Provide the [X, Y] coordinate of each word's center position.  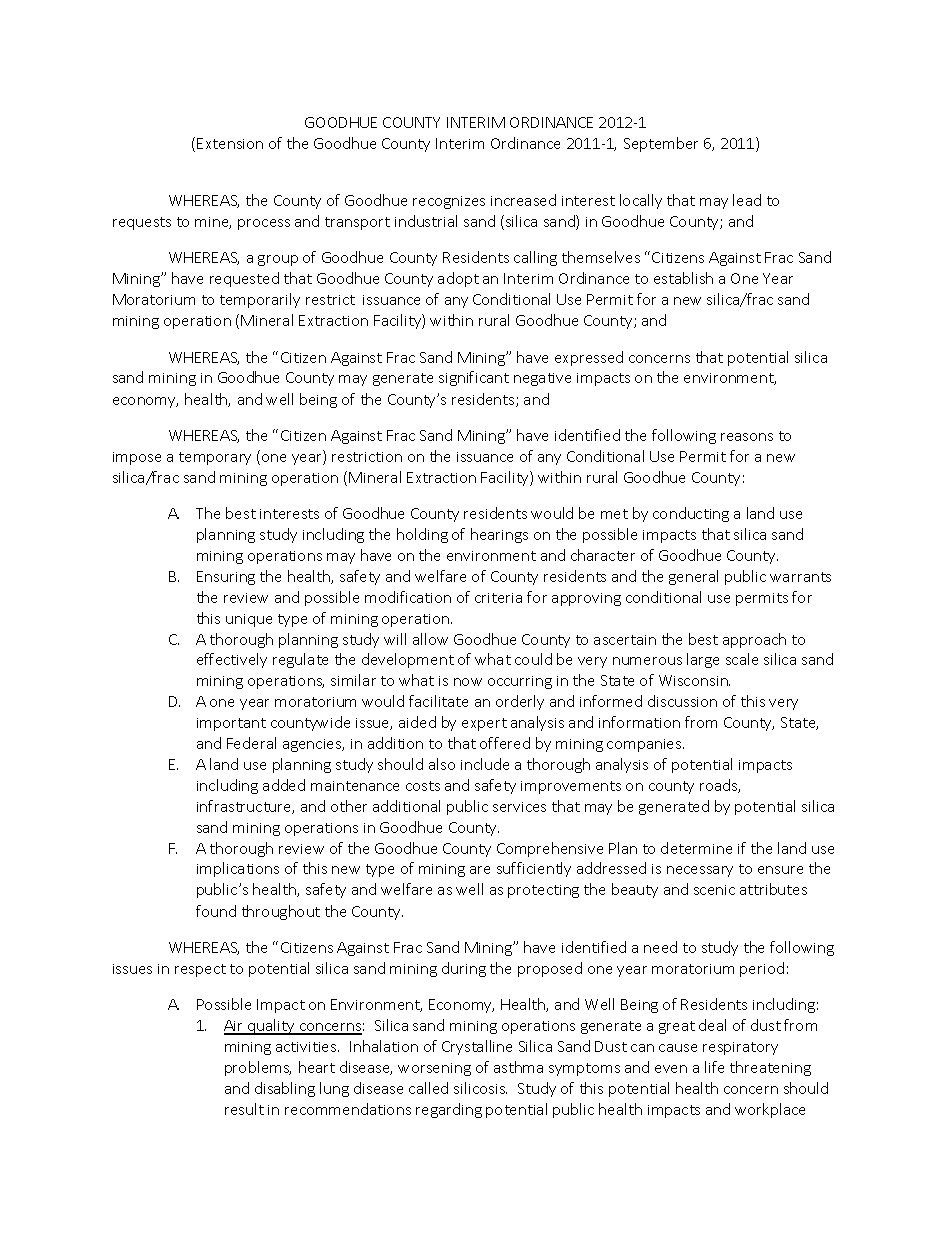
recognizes [449, 202]
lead [747, 200]
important [231, 724]
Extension [230, 143]
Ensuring [226, 578]
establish [683, 278]
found [216, 911]
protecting [543, 891]
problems [258, 1068]
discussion [682, 701]
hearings [499, 535]
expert [484, 724]
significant [474, 378]
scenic [714, 890]
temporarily [260, 300]
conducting [691, 514]
